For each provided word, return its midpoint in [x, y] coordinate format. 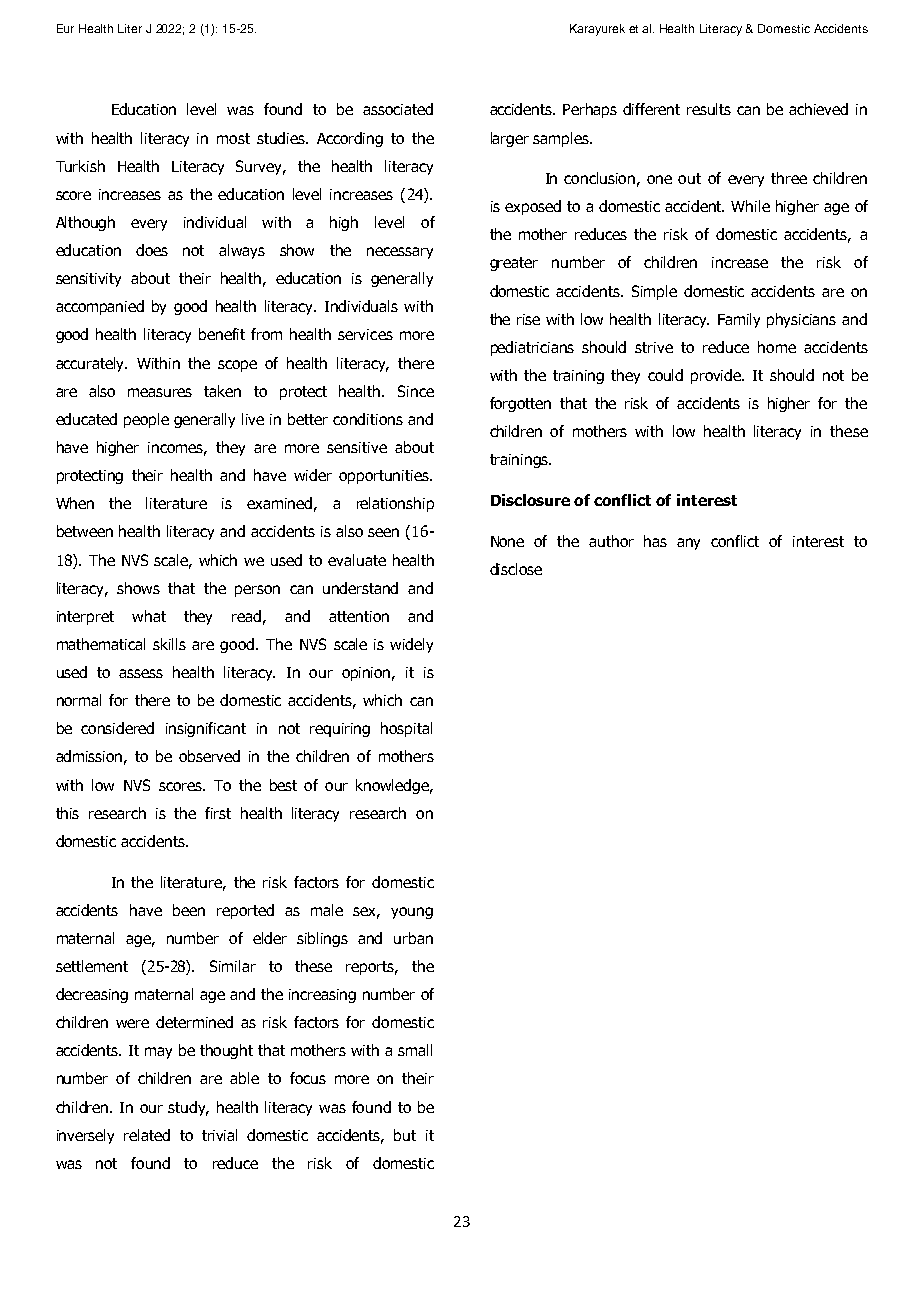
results [709, 109]
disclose [516, 569]
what [149, 616]
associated [398, 109]
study [188, 1108]
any [688, 544]
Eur [65, 28]
